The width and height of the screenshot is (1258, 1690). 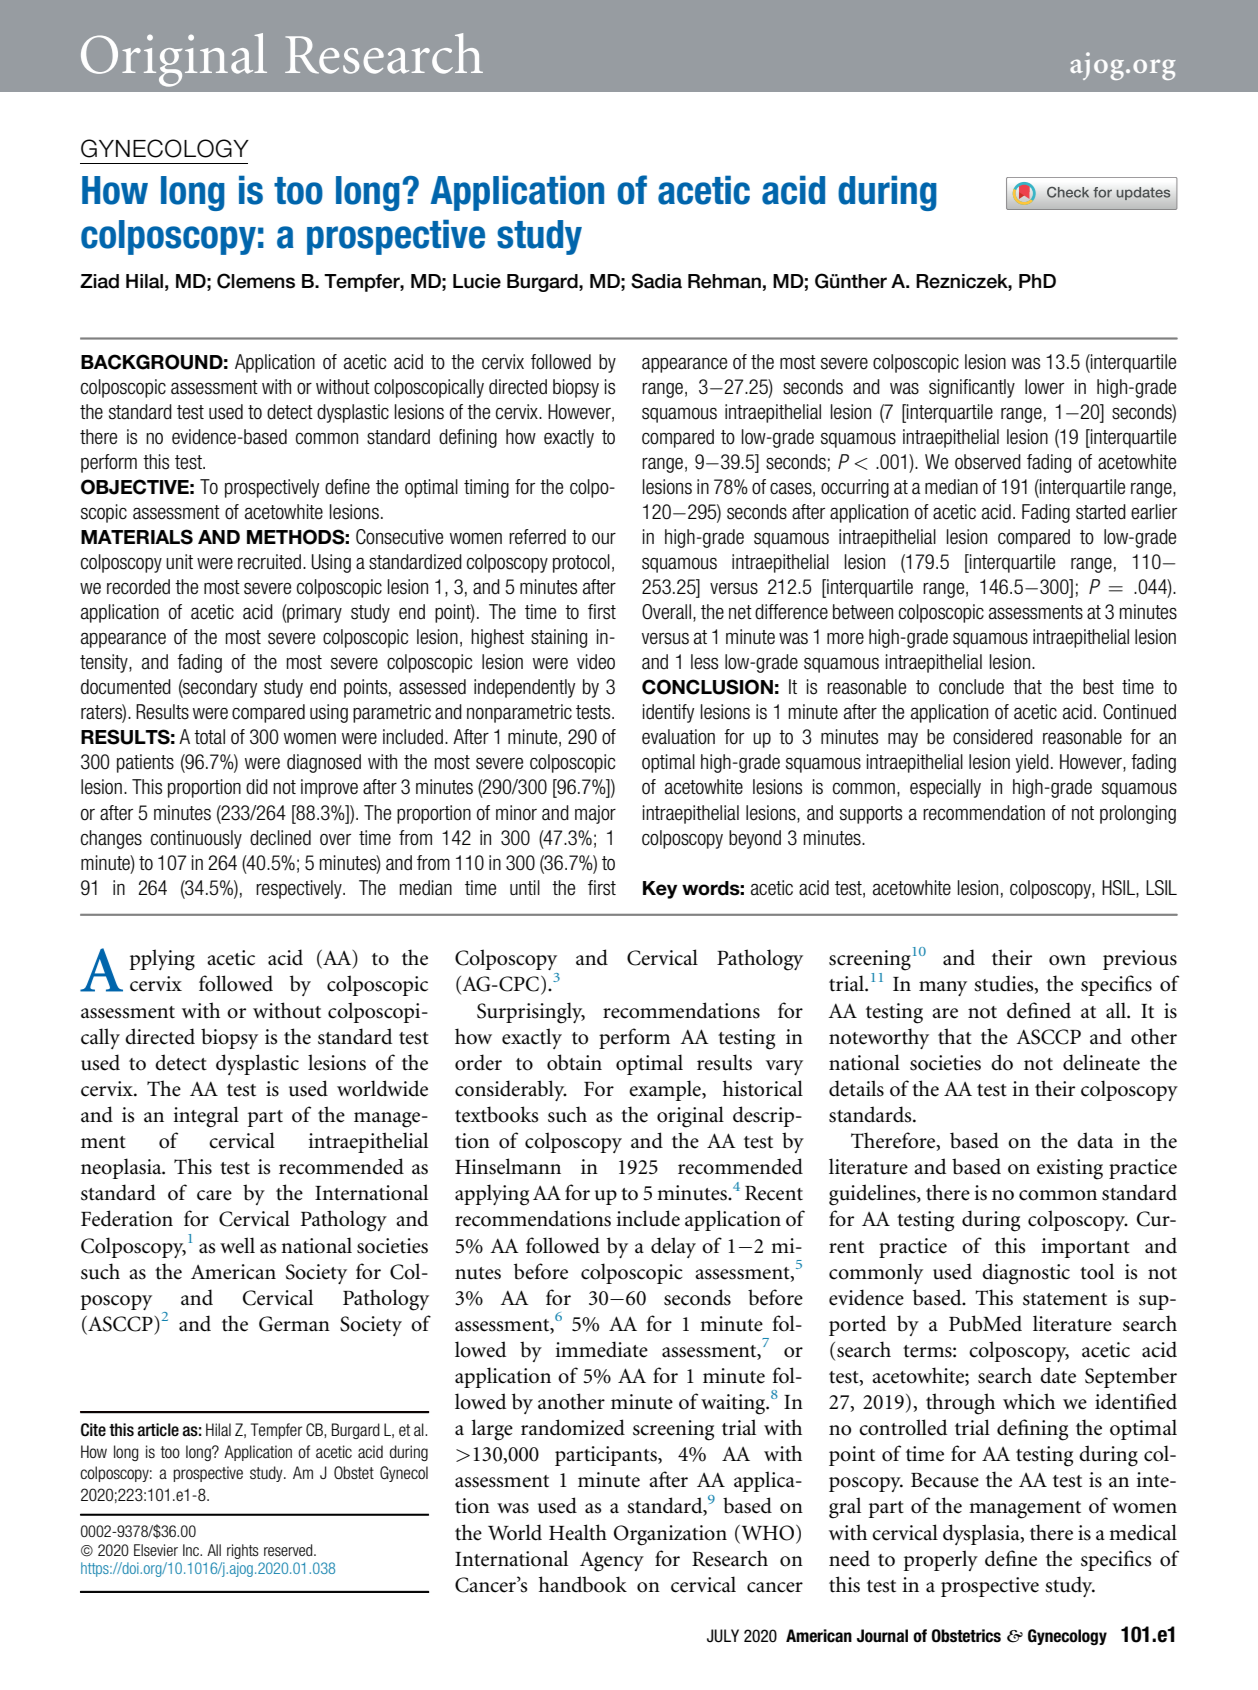 I want to click on rights, so click(x=243, y=1551).
